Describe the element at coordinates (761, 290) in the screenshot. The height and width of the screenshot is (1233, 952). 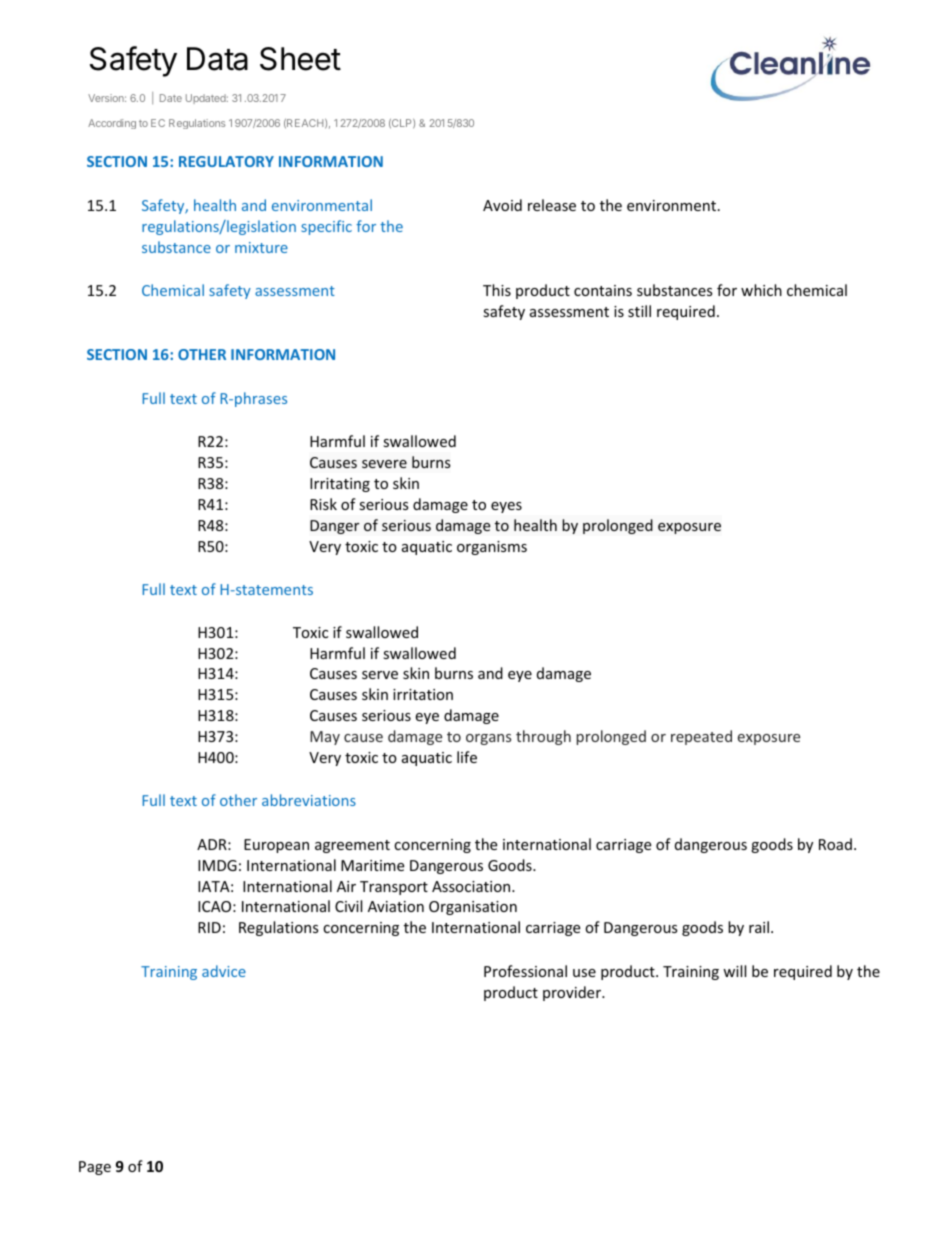
I see `which` at that location.
